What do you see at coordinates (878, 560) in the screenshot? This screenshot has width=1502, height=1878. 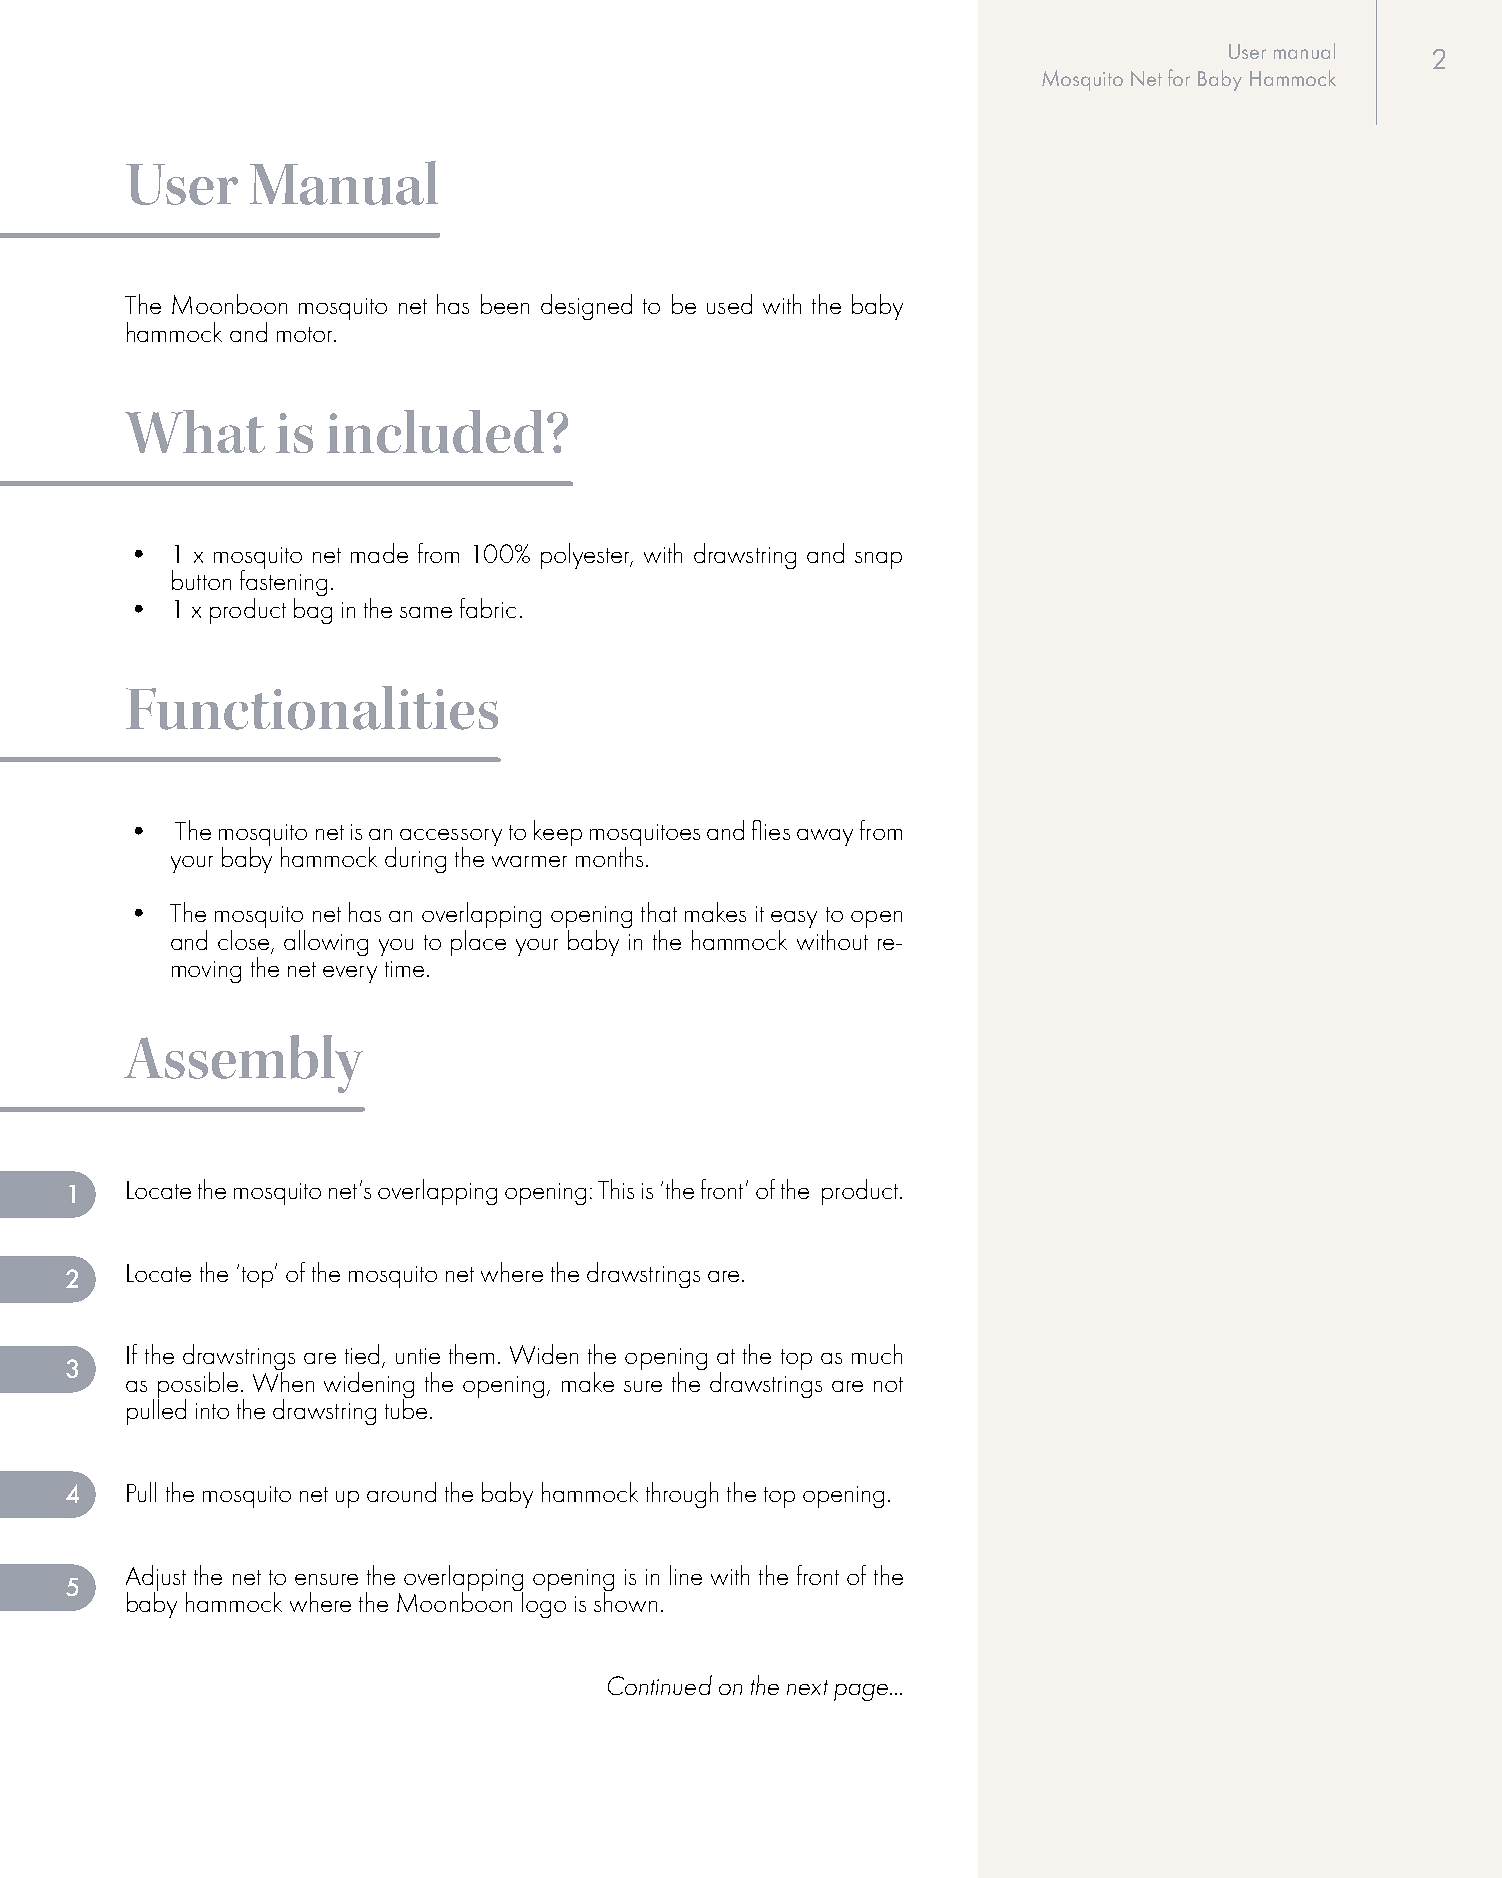 I see `snap` at bounding box center [878, 560].
